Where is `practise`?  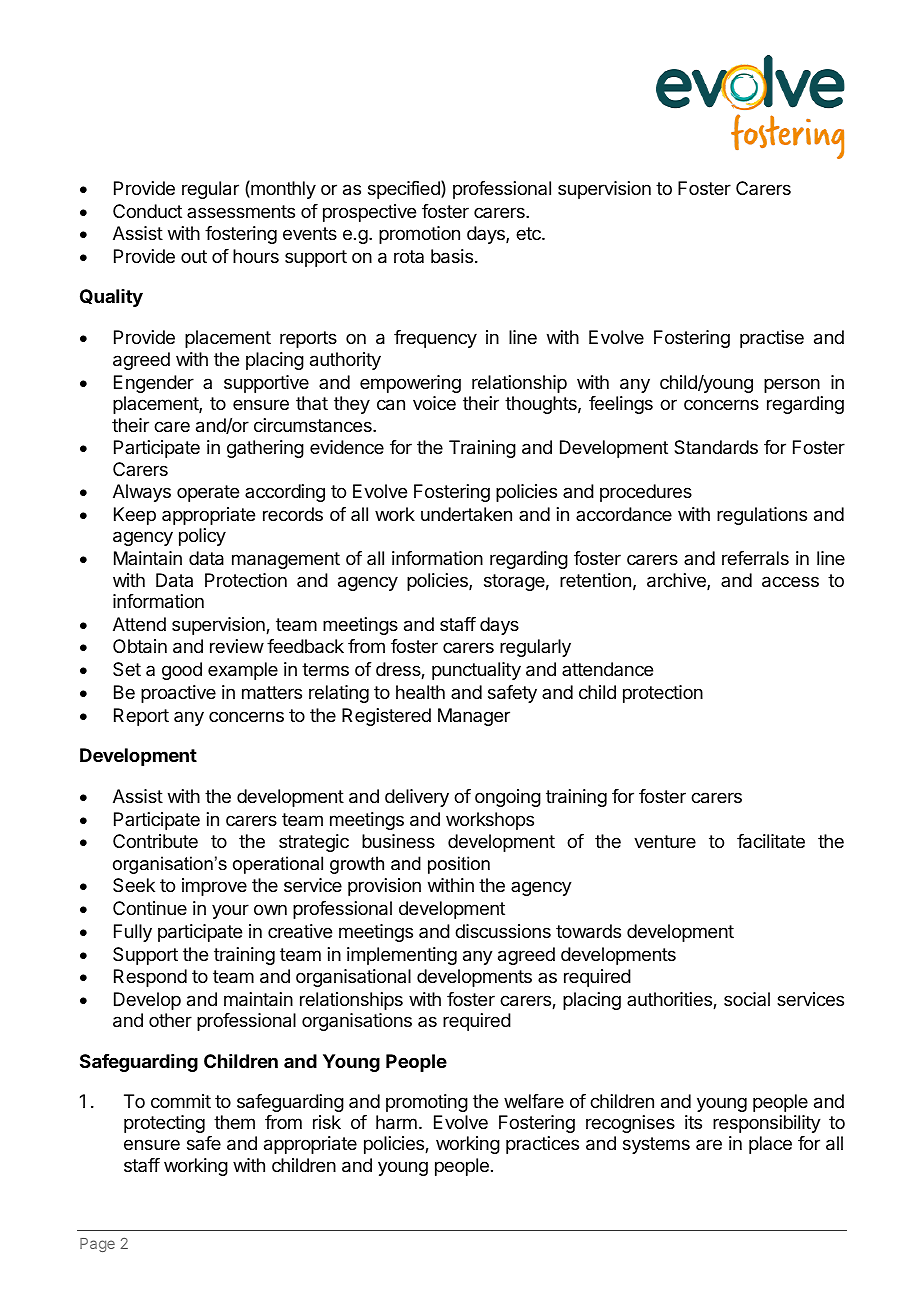 practise is located at coordinates (772, 339).
